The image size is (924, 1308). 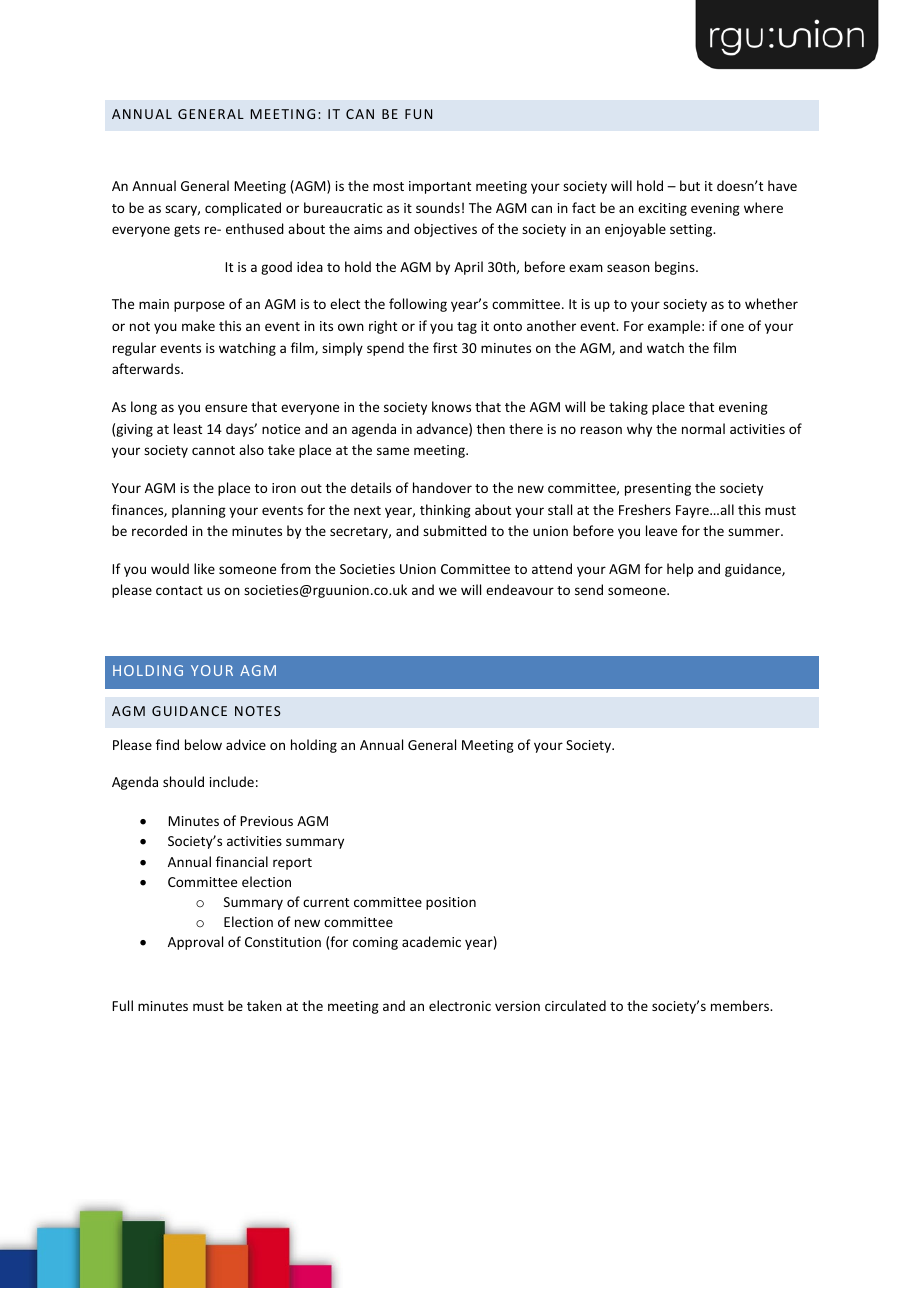 I want to click on endeavour, so click(x=520, y=589).
